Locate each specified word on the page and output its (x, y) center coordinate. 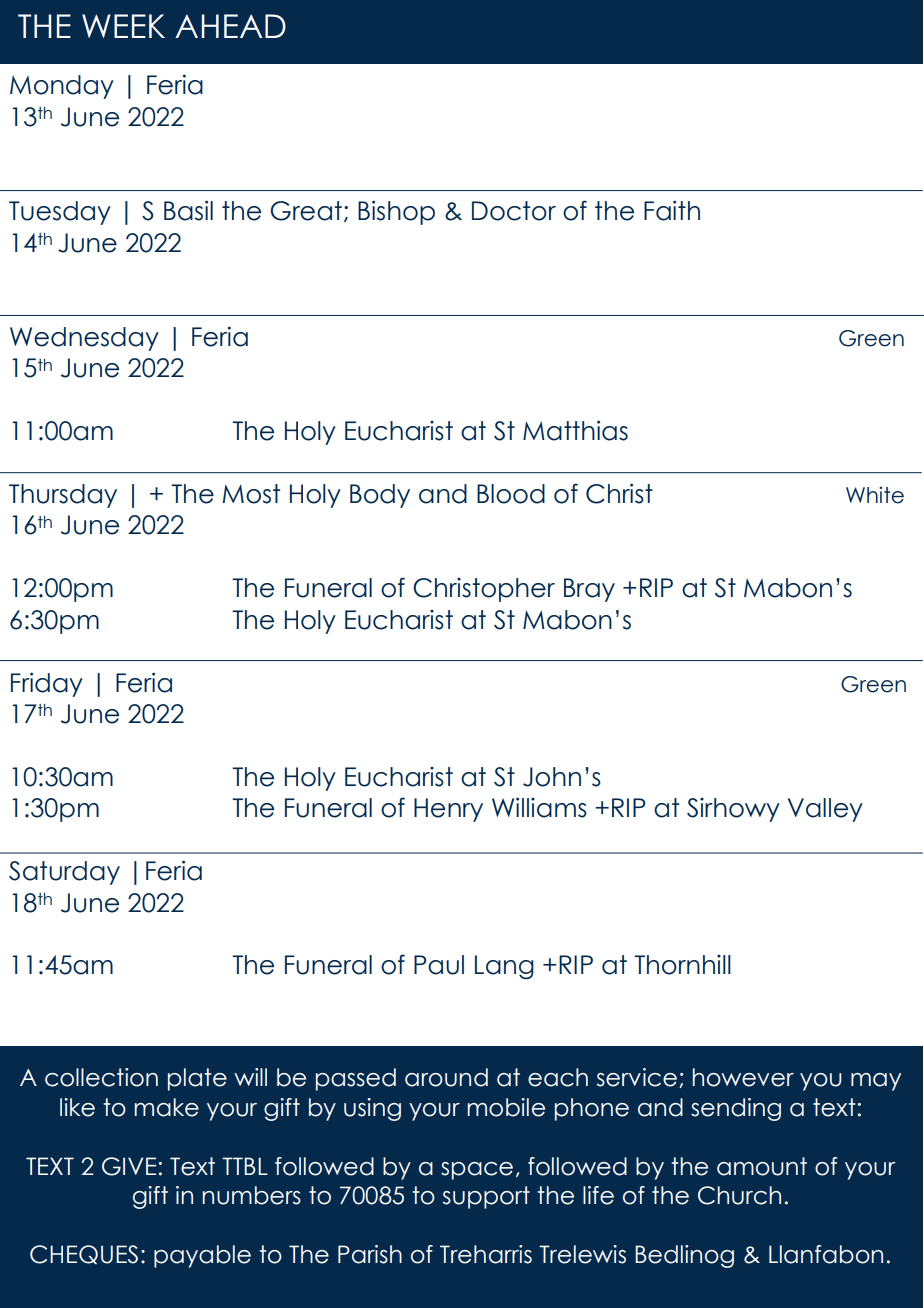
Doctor (514, 211)
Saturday (64, 873)
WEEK (123, 26)
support (486, 1197)
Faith (672, 210)
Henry (448, 810)
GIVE (129, 1166)
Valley (825, 810)
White (875, 495)
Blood (511, 494)
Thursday (63, 496)
